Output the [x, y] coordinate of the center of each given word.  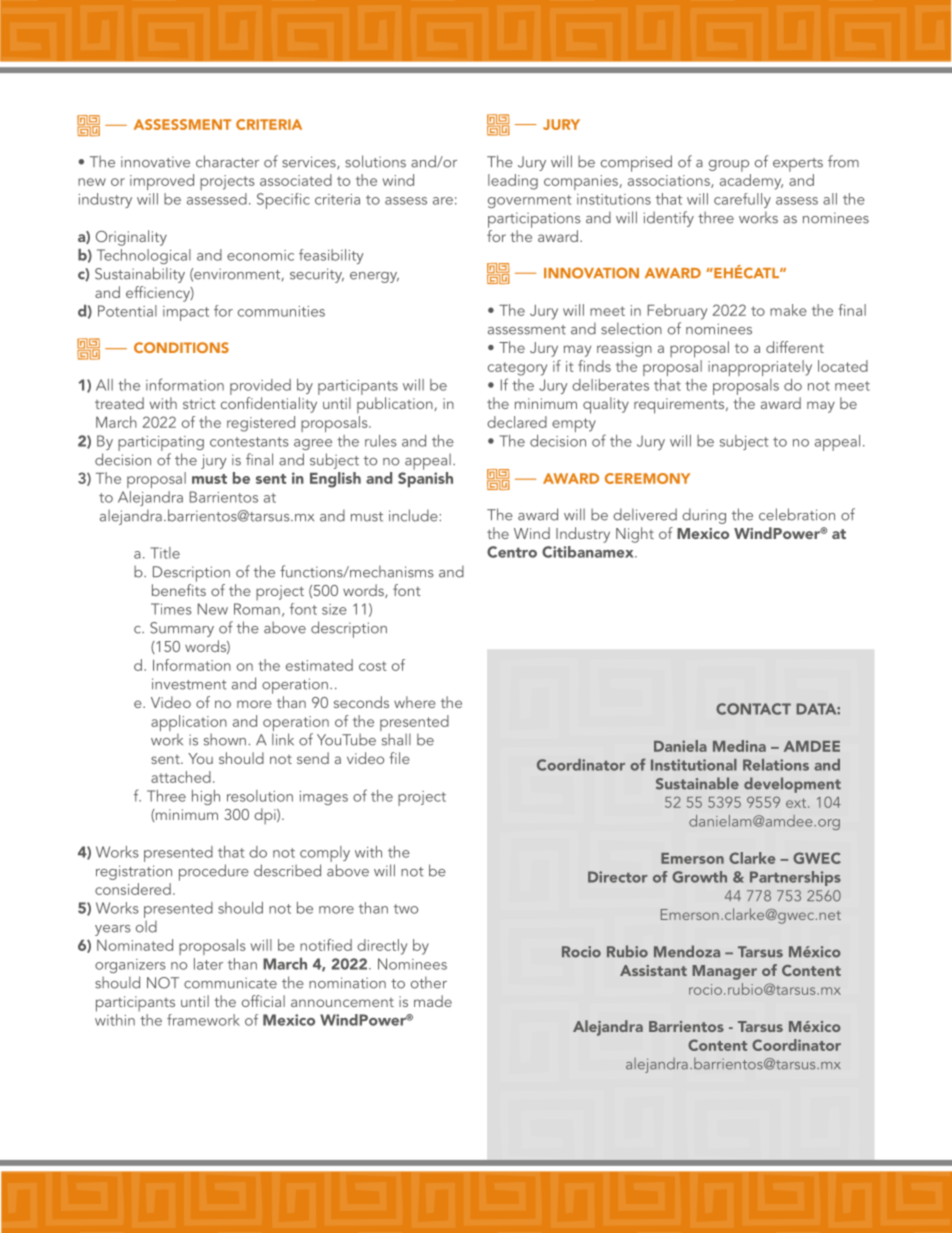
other [429, 982]
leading [513, 182]
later [208, 964]
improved [162, 182]
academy [751, 182]
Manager [724, 972]
